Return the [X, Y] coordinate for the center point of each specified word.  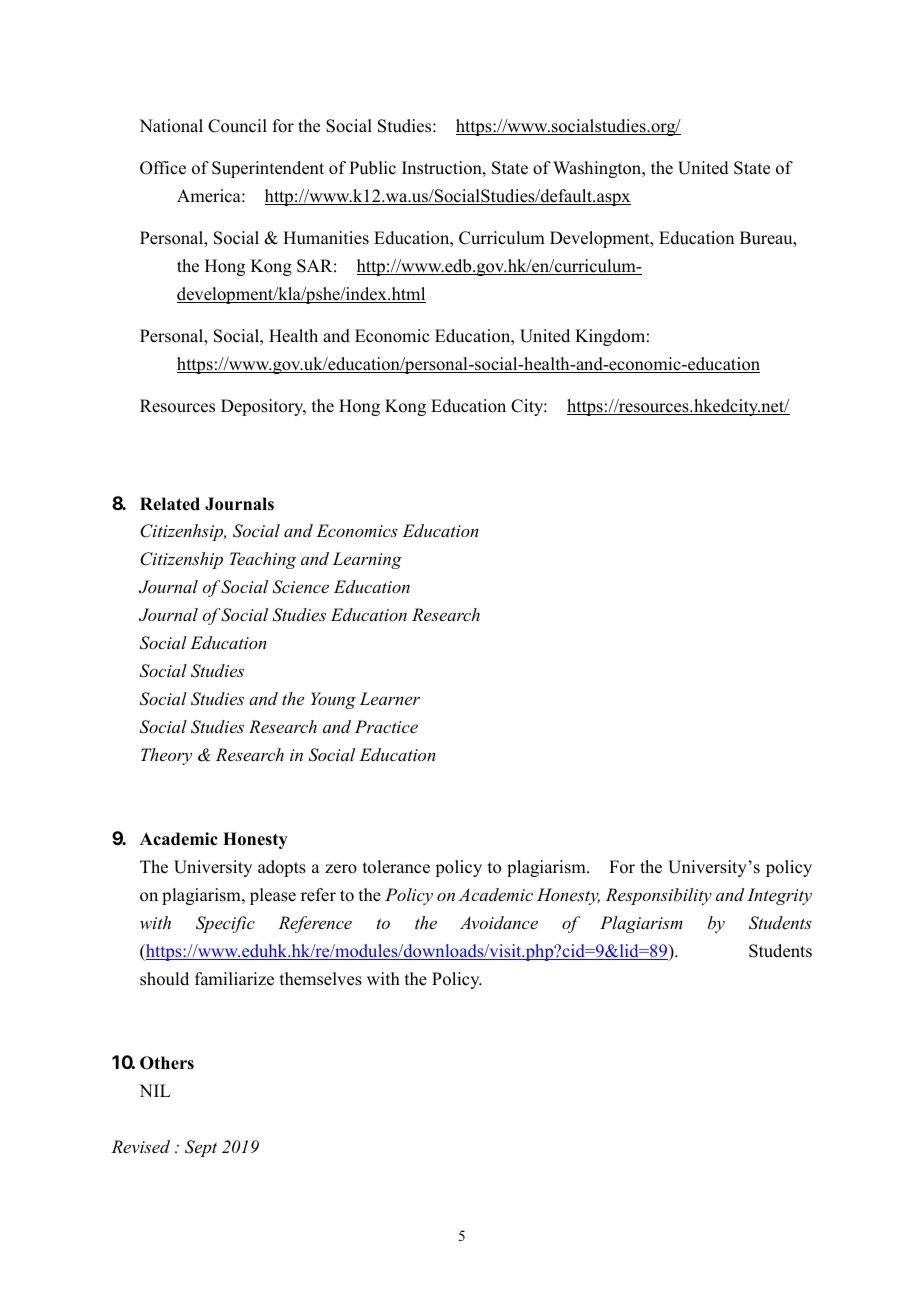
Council [237, 126]
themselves [321, 979]
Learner [390, 698]
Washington [598, 169]
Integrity [779, 896]
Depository [263, 407]
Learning [367, 560]
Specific [225, 924]
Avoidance [499, 922]
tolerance [396, 867]
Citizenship [181, 560]
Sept [201, 1148]
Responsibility [659, 896]
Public [372, 168]
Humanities [326, 238]
